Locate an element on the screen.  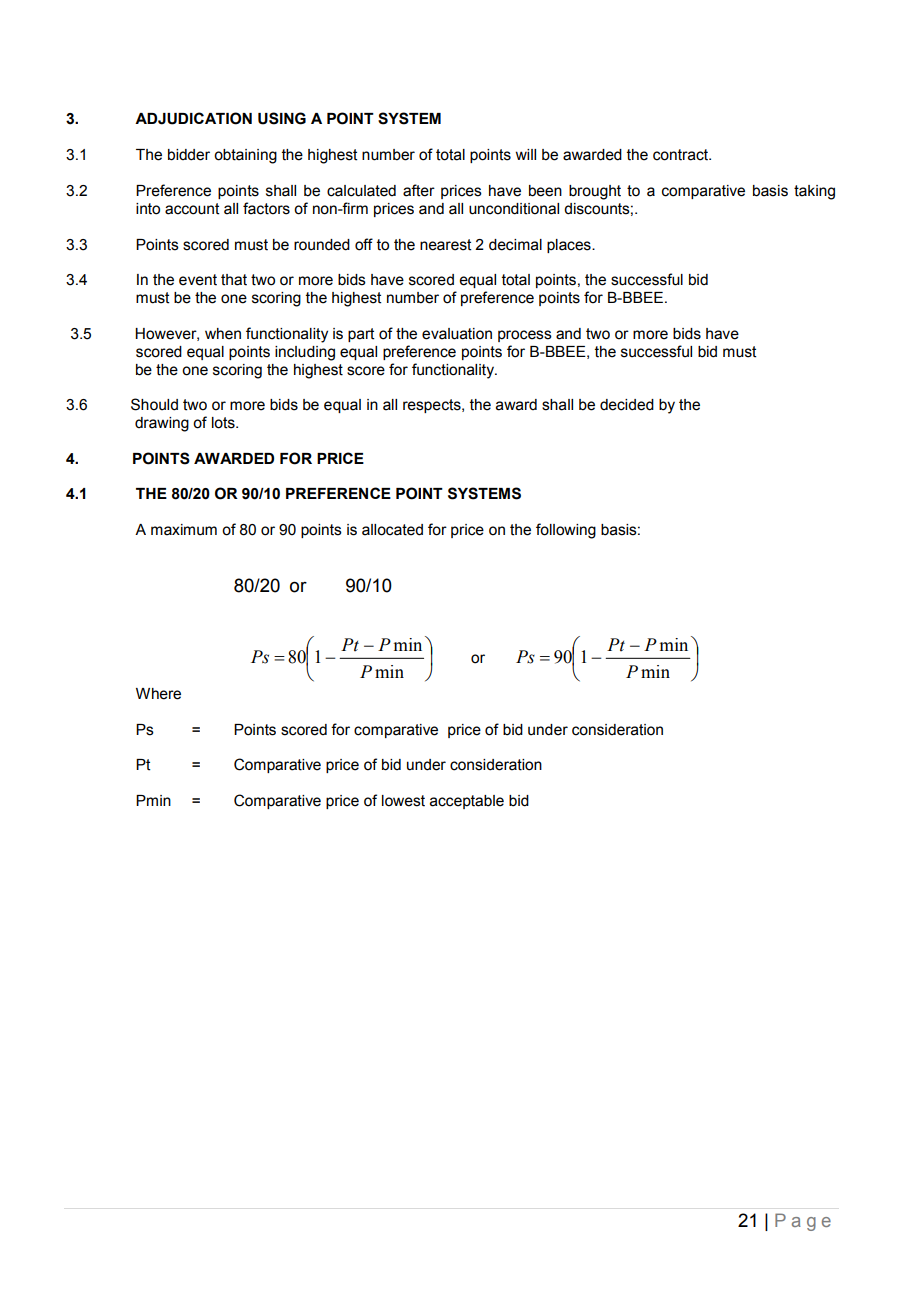
maximum is located at coordinates (184, 530).
